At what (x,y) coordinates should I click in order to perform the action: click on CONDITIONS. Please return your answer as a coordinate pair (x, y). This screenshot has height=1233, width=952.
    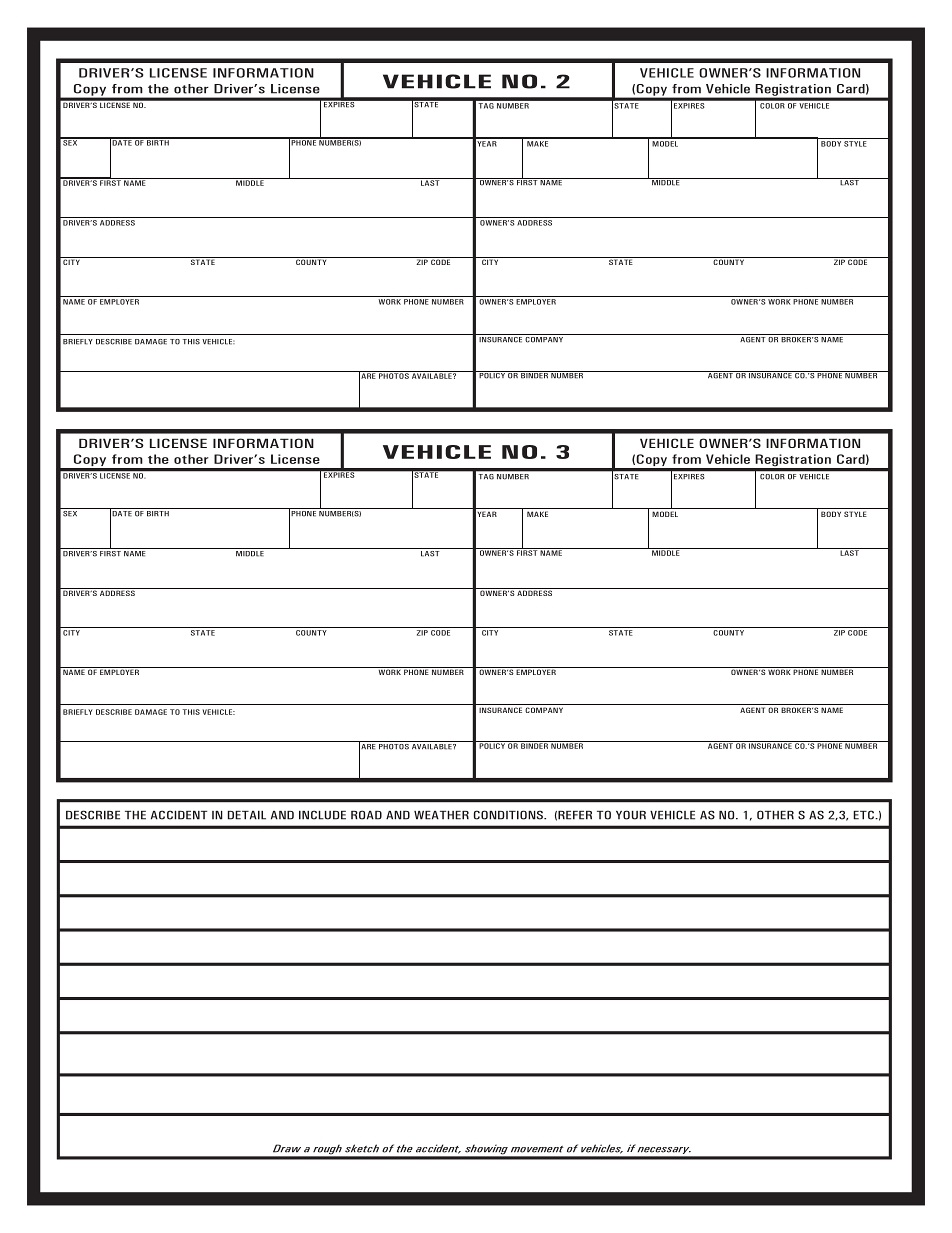
    Looking at the image, I should click on (509, 815).
